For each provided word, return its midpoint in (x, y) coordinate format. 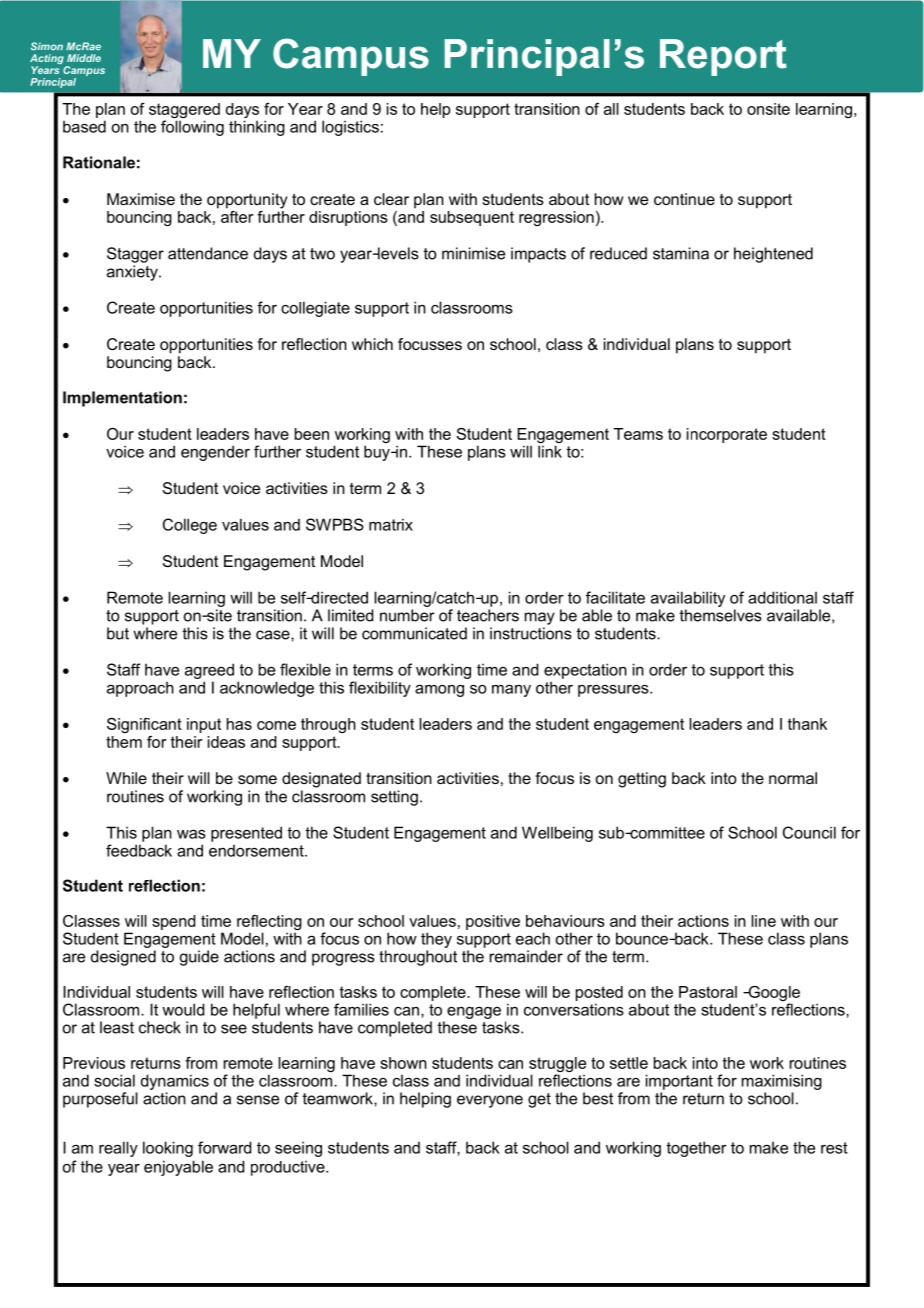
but (118, 633)
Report (723, 57)
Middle (84, 58)
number (407, 615)
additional (782, 597)
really (118, 1149)
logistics (350, 128)
